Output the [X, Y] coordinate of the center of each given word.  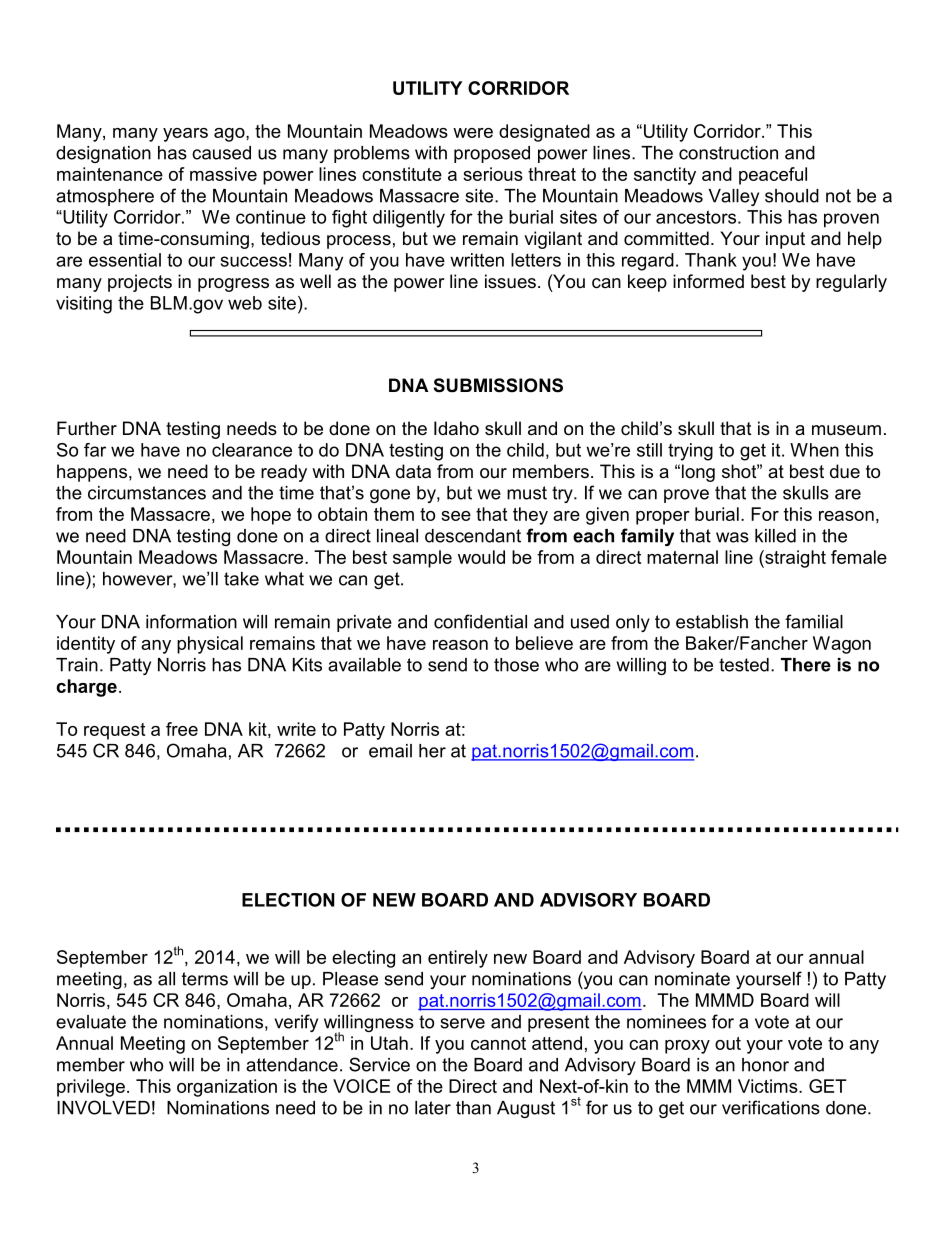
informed [708, 281]
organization [227, 1088]
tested [744, 665]
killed [775, 536]
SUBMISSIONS [498, 385]
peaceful [773, 176]
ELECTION [288, 900]
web [245, 303]
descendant [473, 536]
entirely [458, 959]
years [185, 135]
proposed [492, 154]
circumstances [147, 493]
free [182, 729]
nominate [692, 979]
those [516, 665]
